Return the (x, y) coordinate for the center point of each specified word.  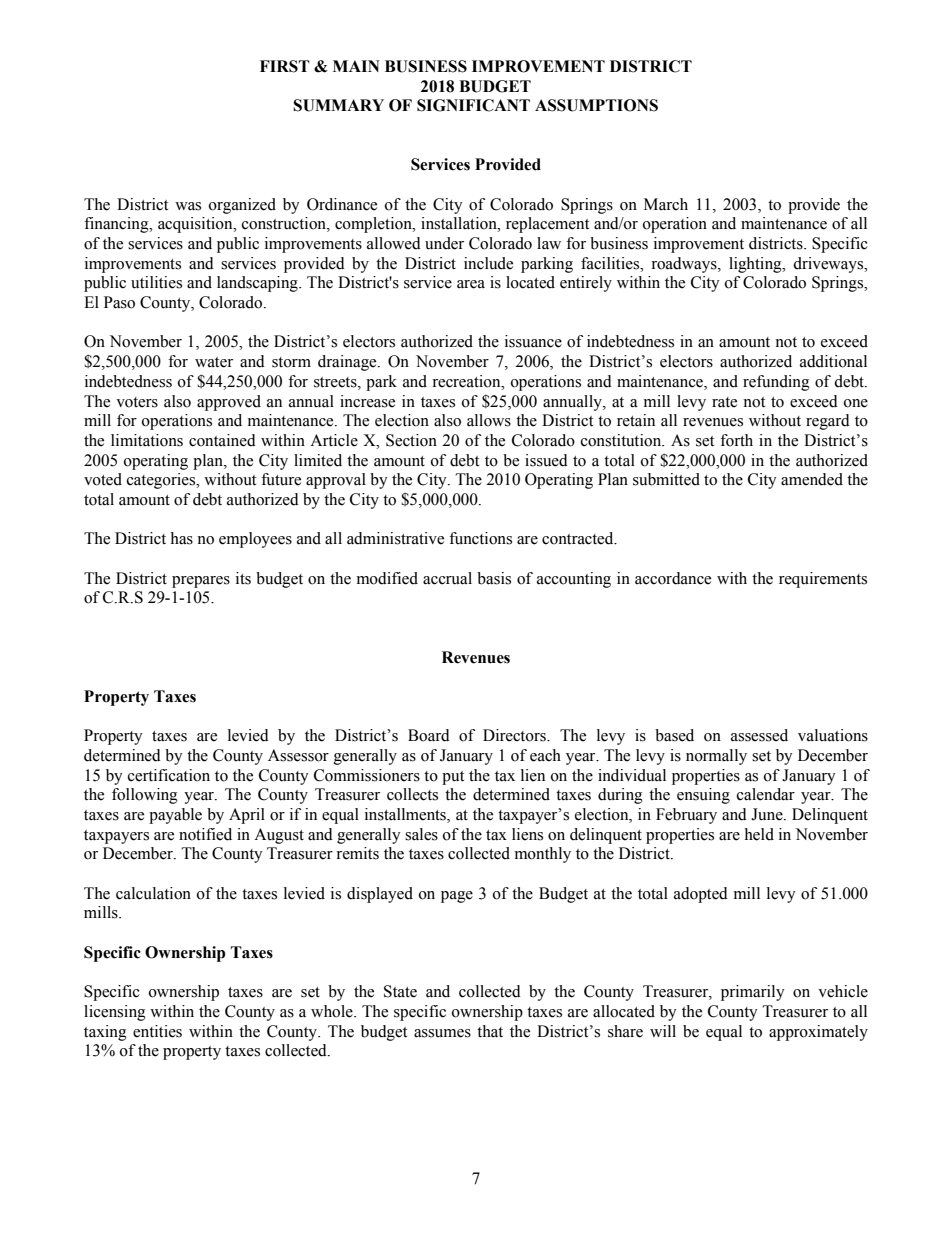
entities (157, 1031)
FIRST (285, 66)
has (181, 538)
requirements (823, 580)
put (453, 778)
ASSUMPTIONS (596, 105)
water (214, 362)
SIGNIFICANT (473, 105)
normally (716, 757)
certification (169, 775)
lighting (756, 265)
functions (480, 538)
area (471, 284)
